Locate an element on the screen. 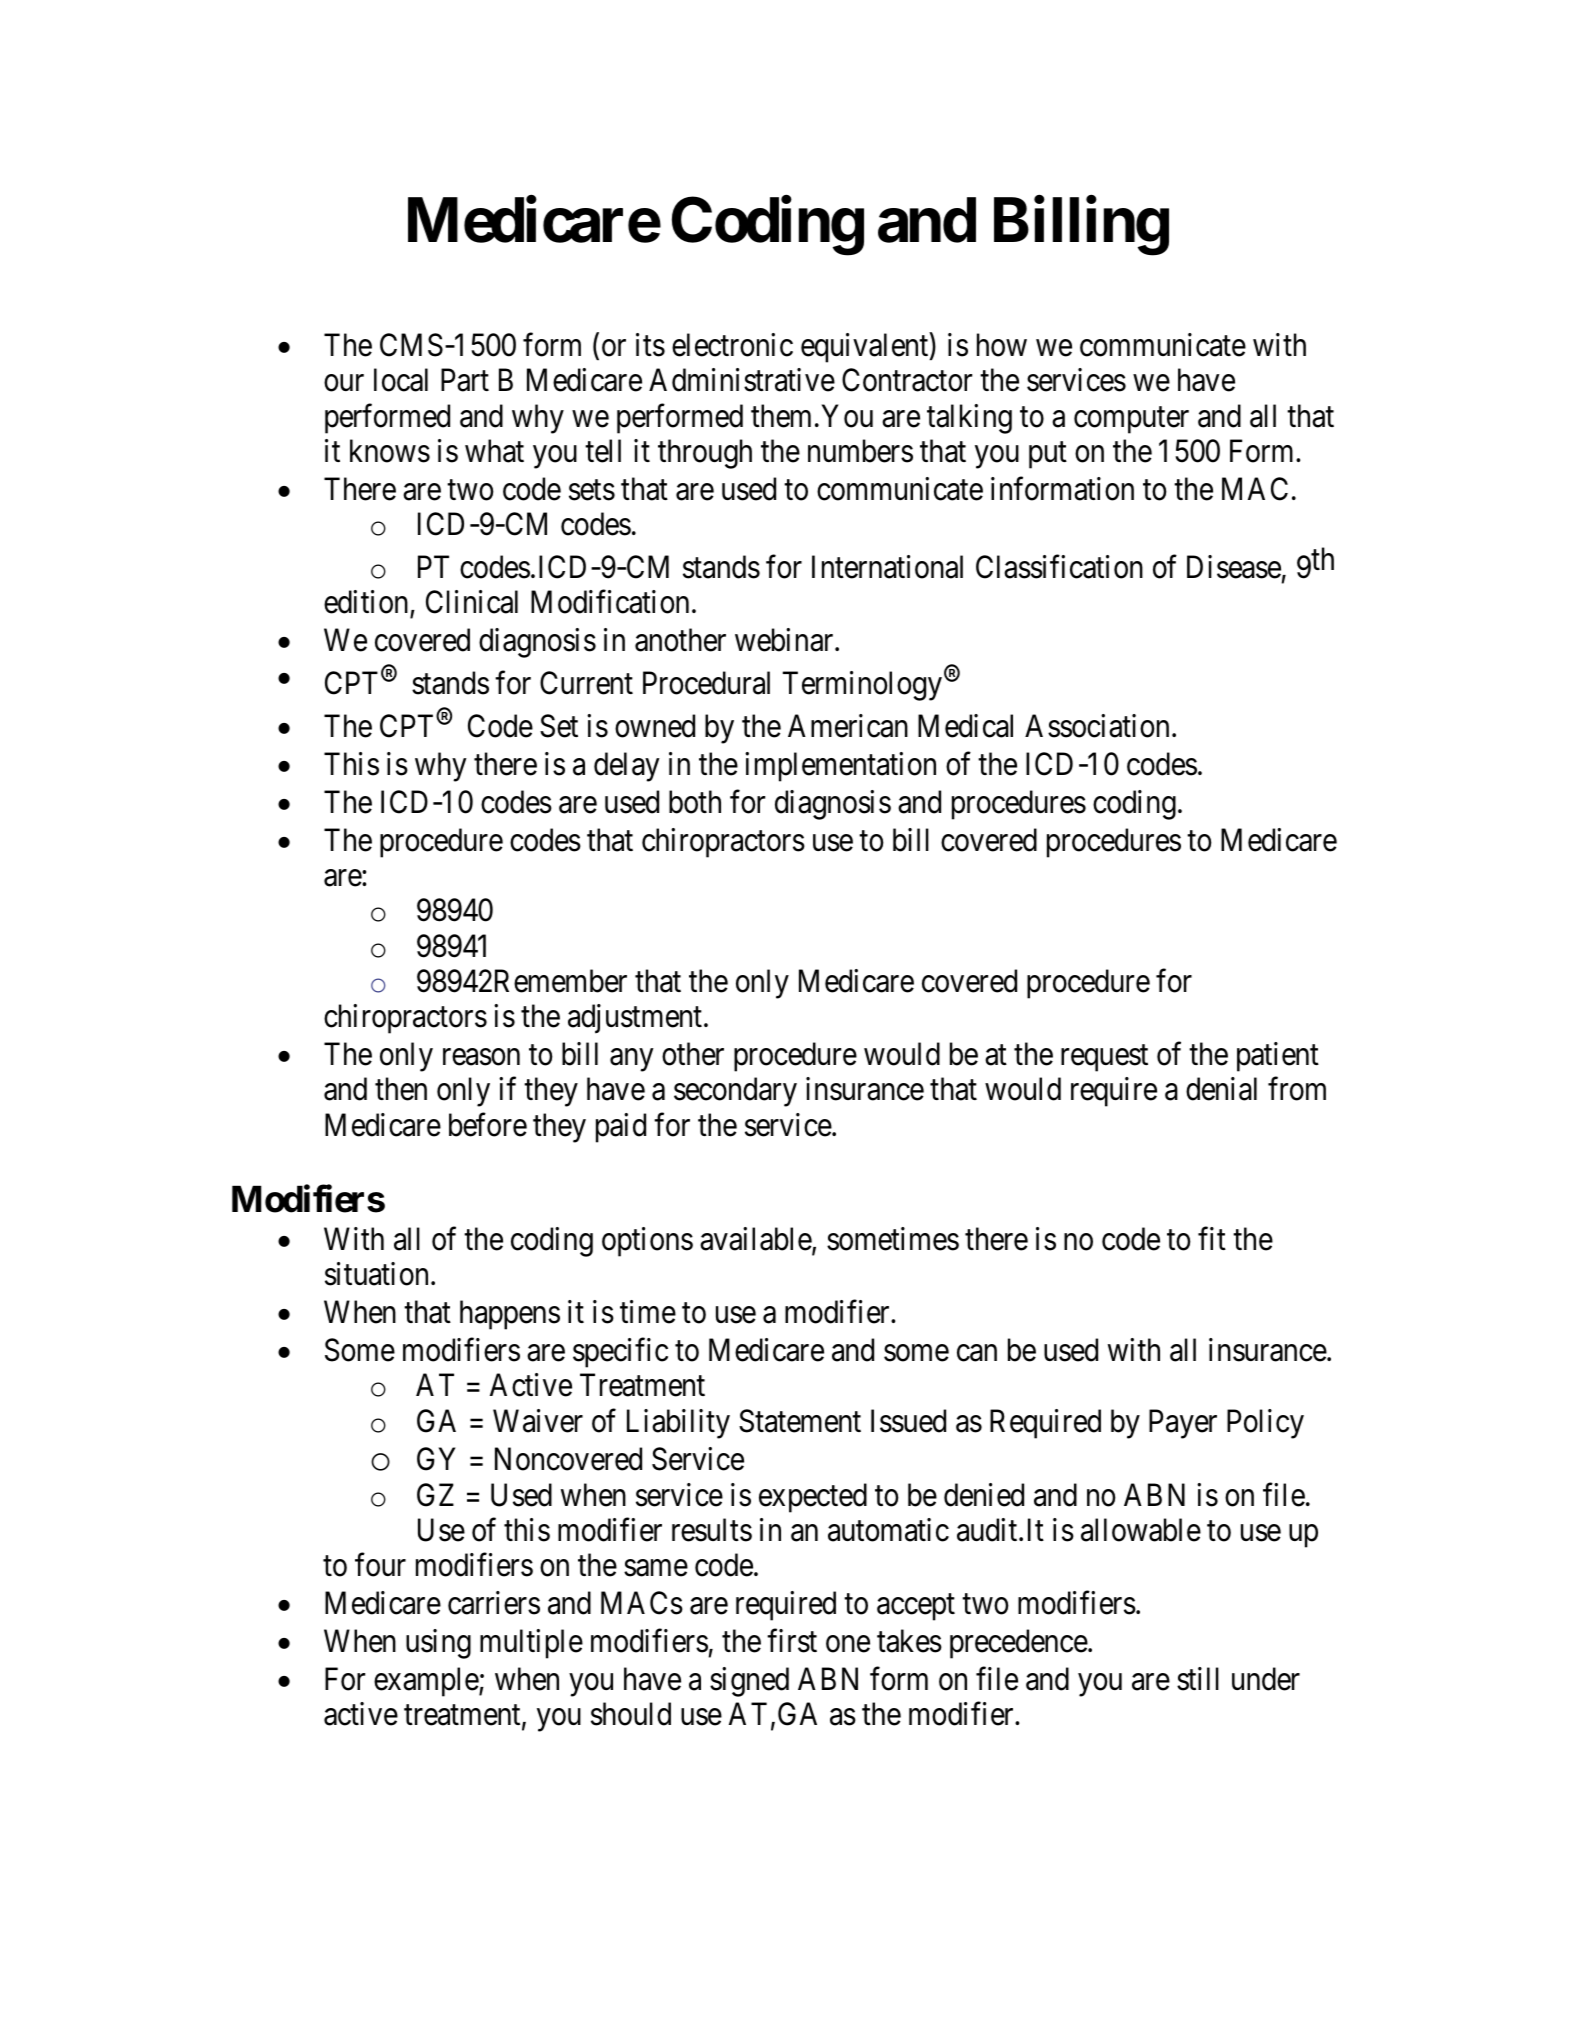 This screenshot has height=2032, width=1570. Payer is located at coordinates (1183, 1424).
